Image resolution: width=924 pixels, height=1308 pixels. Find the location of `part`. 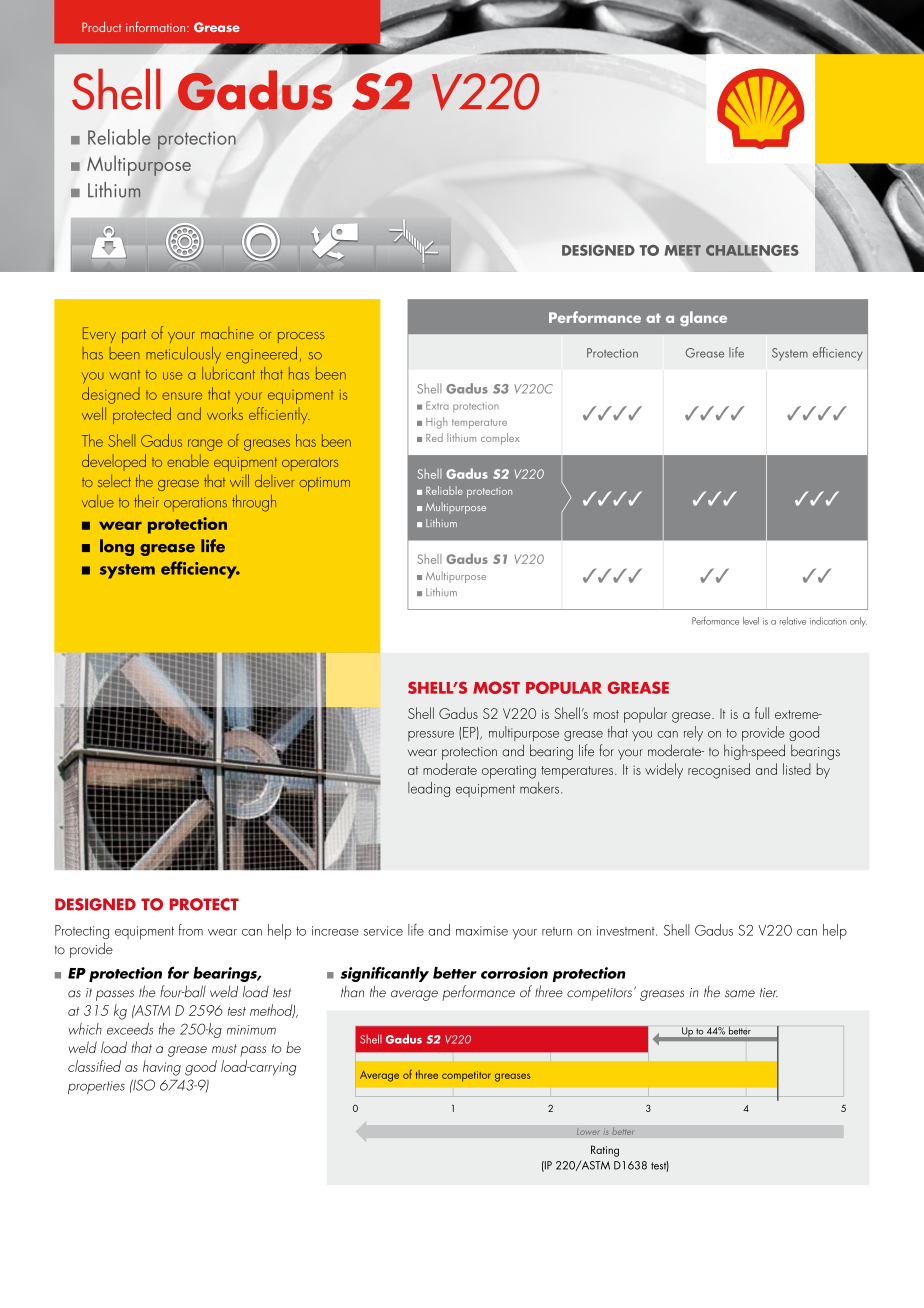

part is located at coordinates (134, 336).
